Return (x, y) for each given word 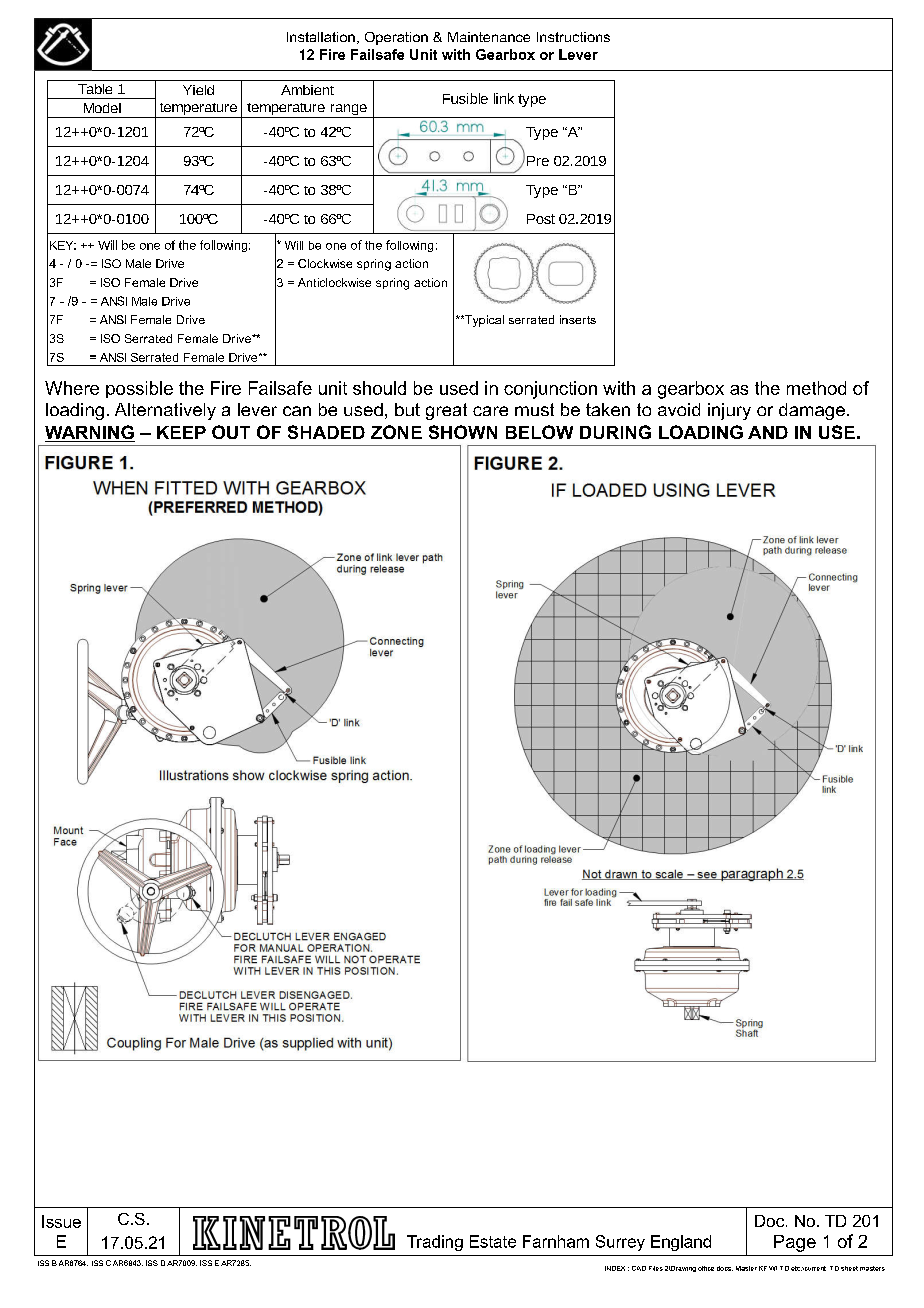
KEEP (181, 432)
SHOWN (463, 432)
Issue (61, 1221)
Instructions (573, 37)
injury (729, 411)
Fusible (465, 98)
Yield (198, 90)
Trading (435, 1243)
